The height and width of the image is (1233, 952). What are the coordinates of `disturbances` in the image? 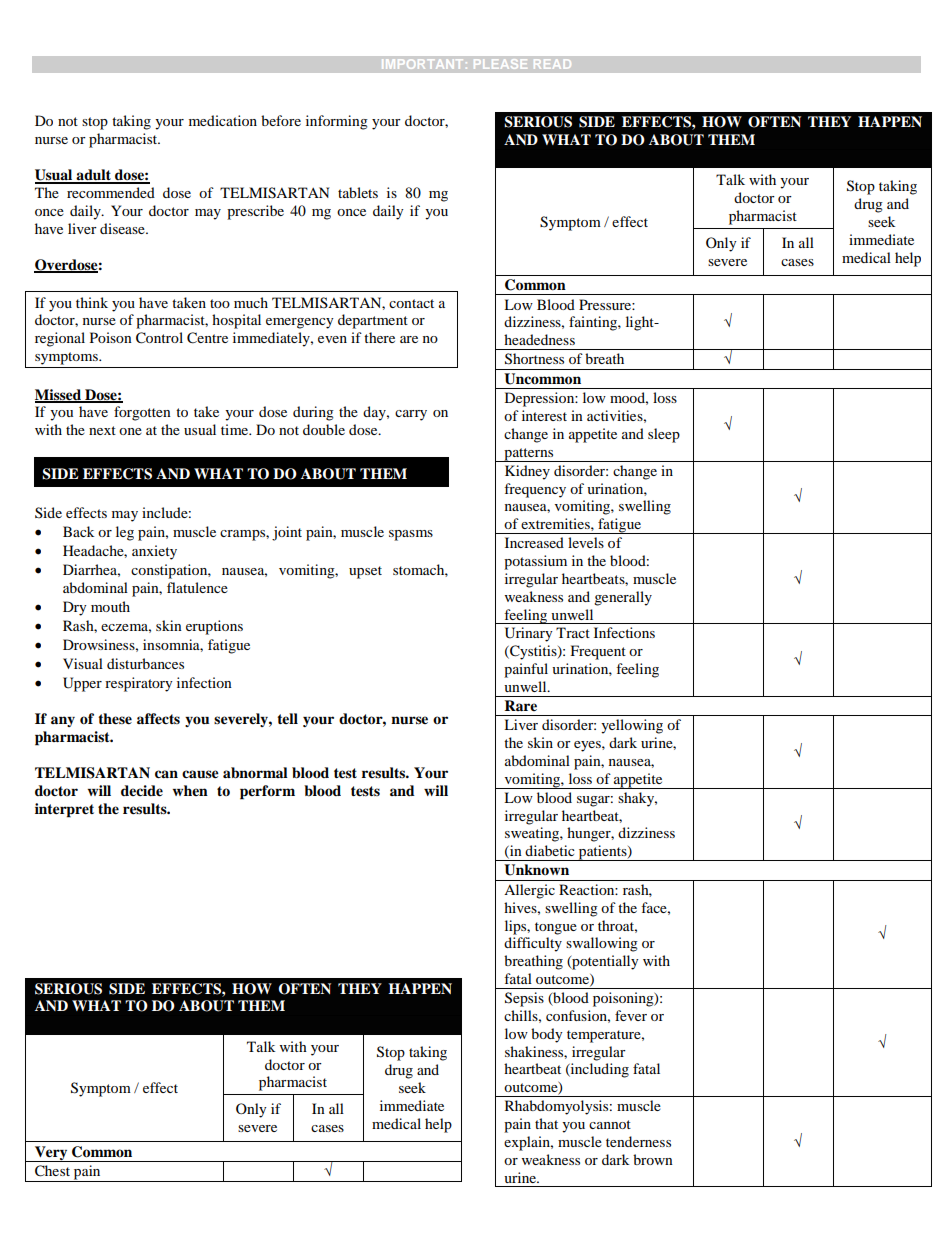 It's located at (145, 663).
